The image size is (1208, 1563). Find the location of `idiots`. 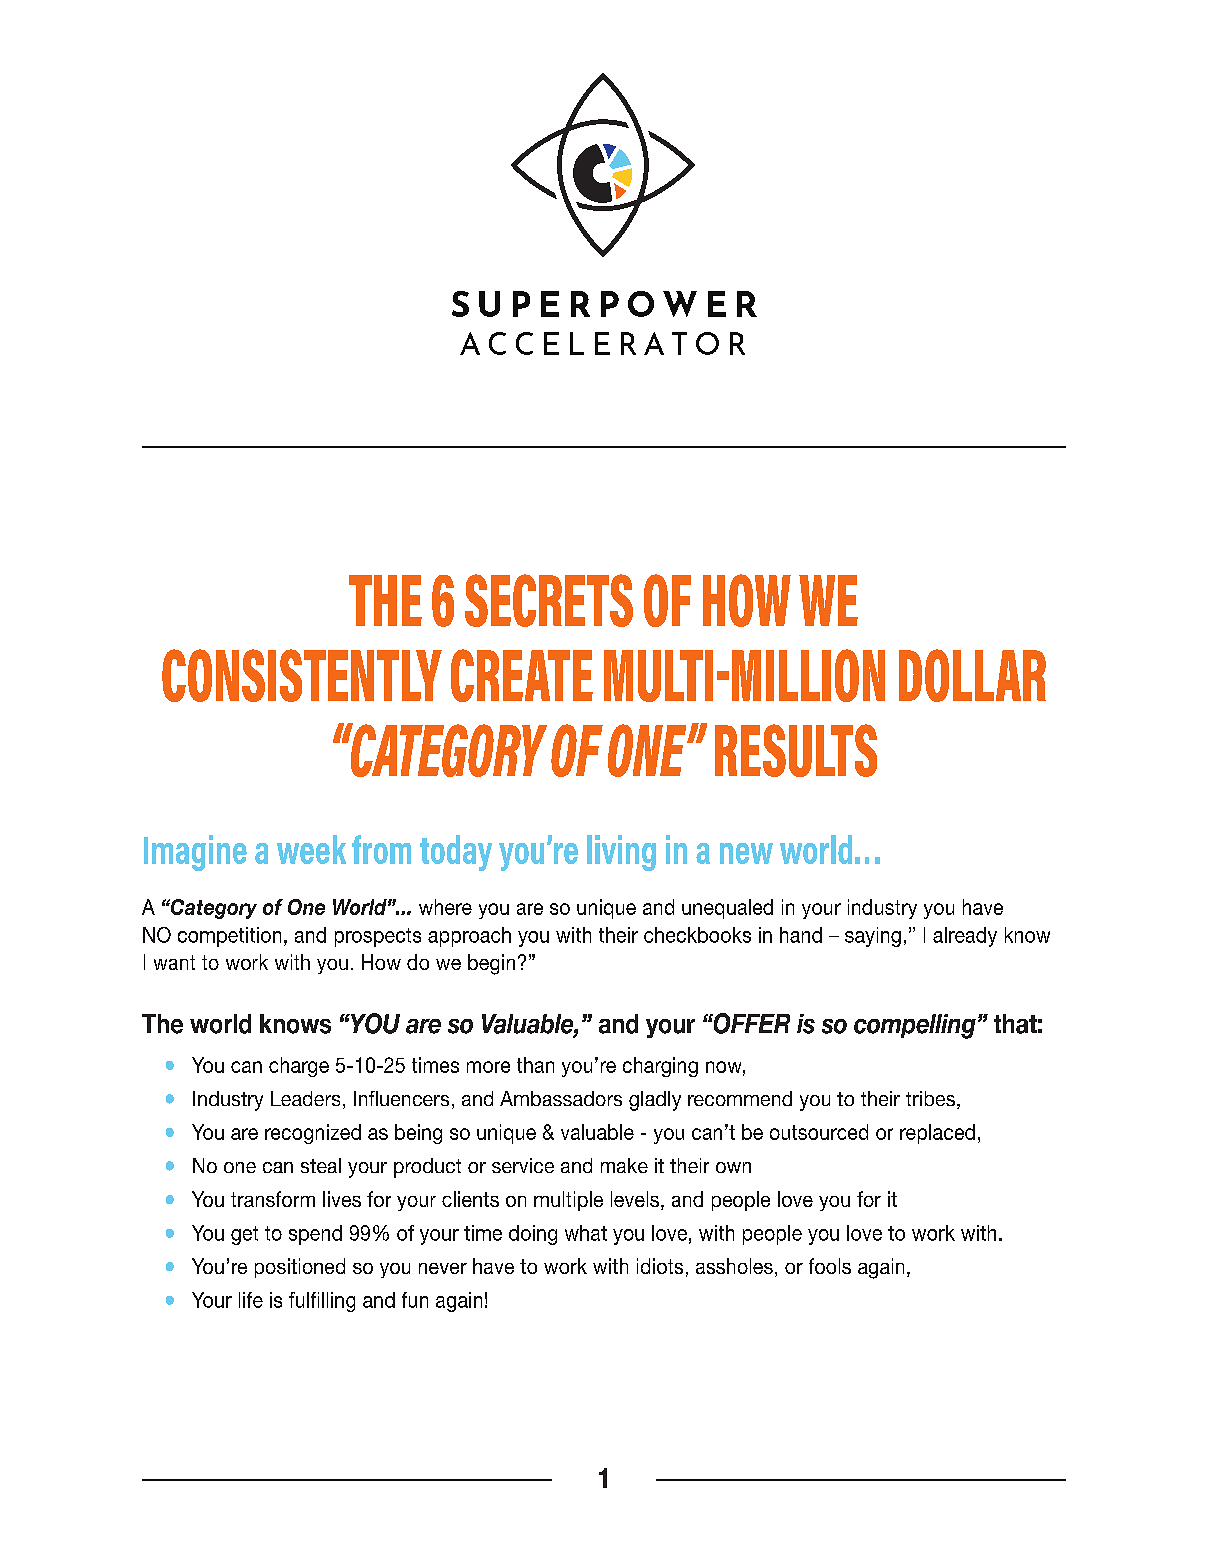

idiots is located at coordinates (660, 1266).
